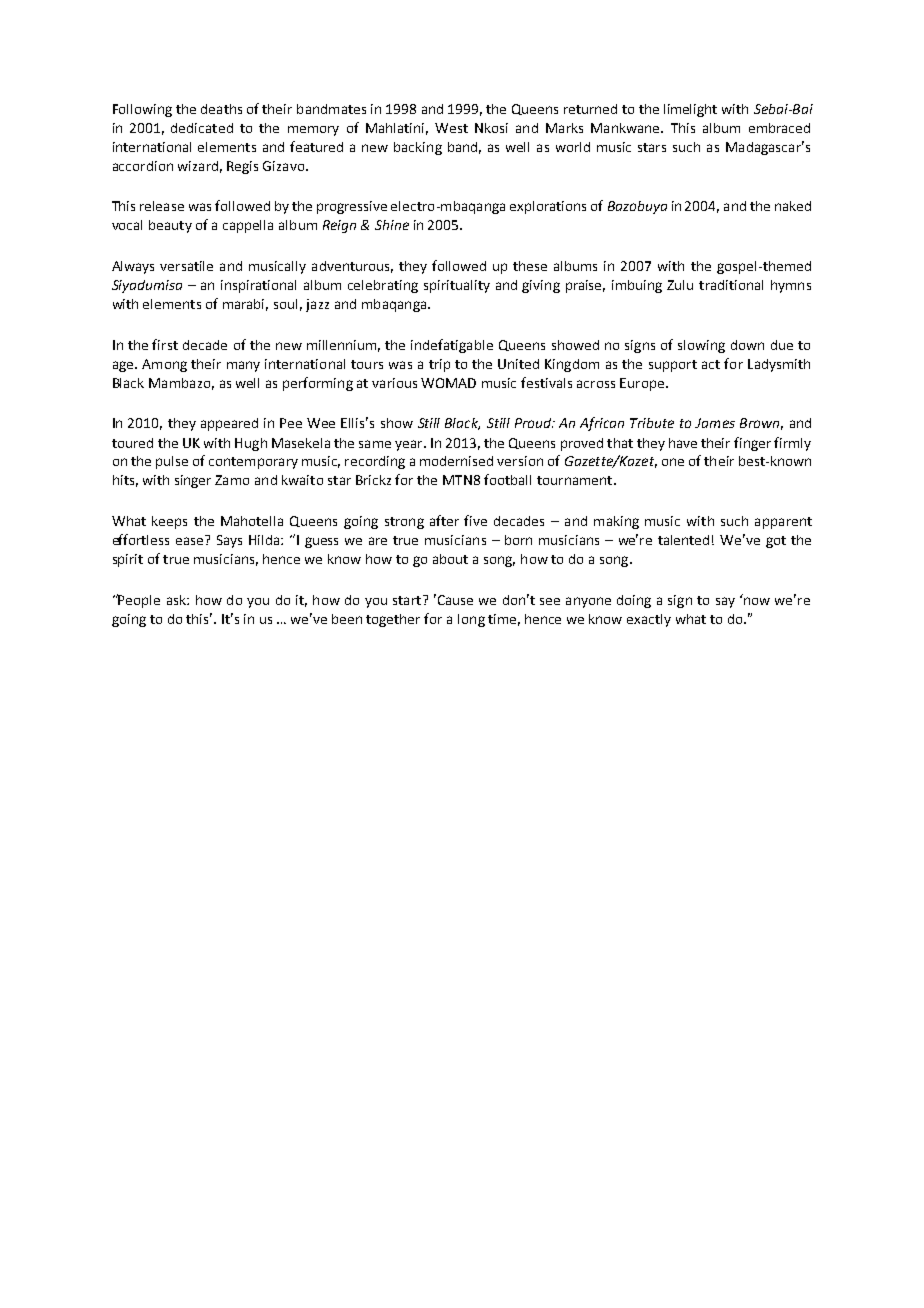  What do you see at coordinates (202, 128) in the screenshot?
I see `dedicated` at bounding box center [202, 128].
